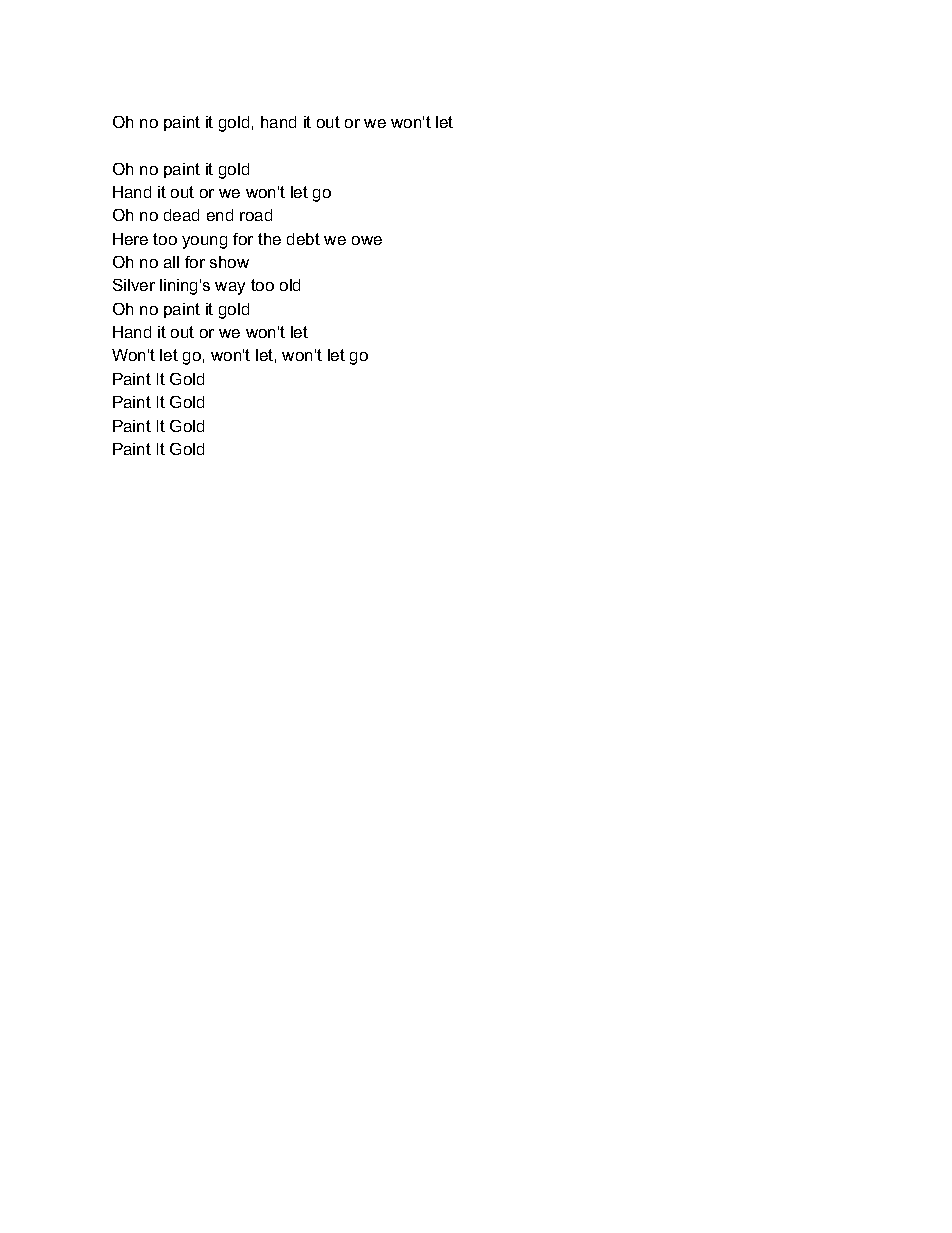  What do you see at coordinates (134, 285) in the image?
I see `Silver` at bounding box center [134, 285].
